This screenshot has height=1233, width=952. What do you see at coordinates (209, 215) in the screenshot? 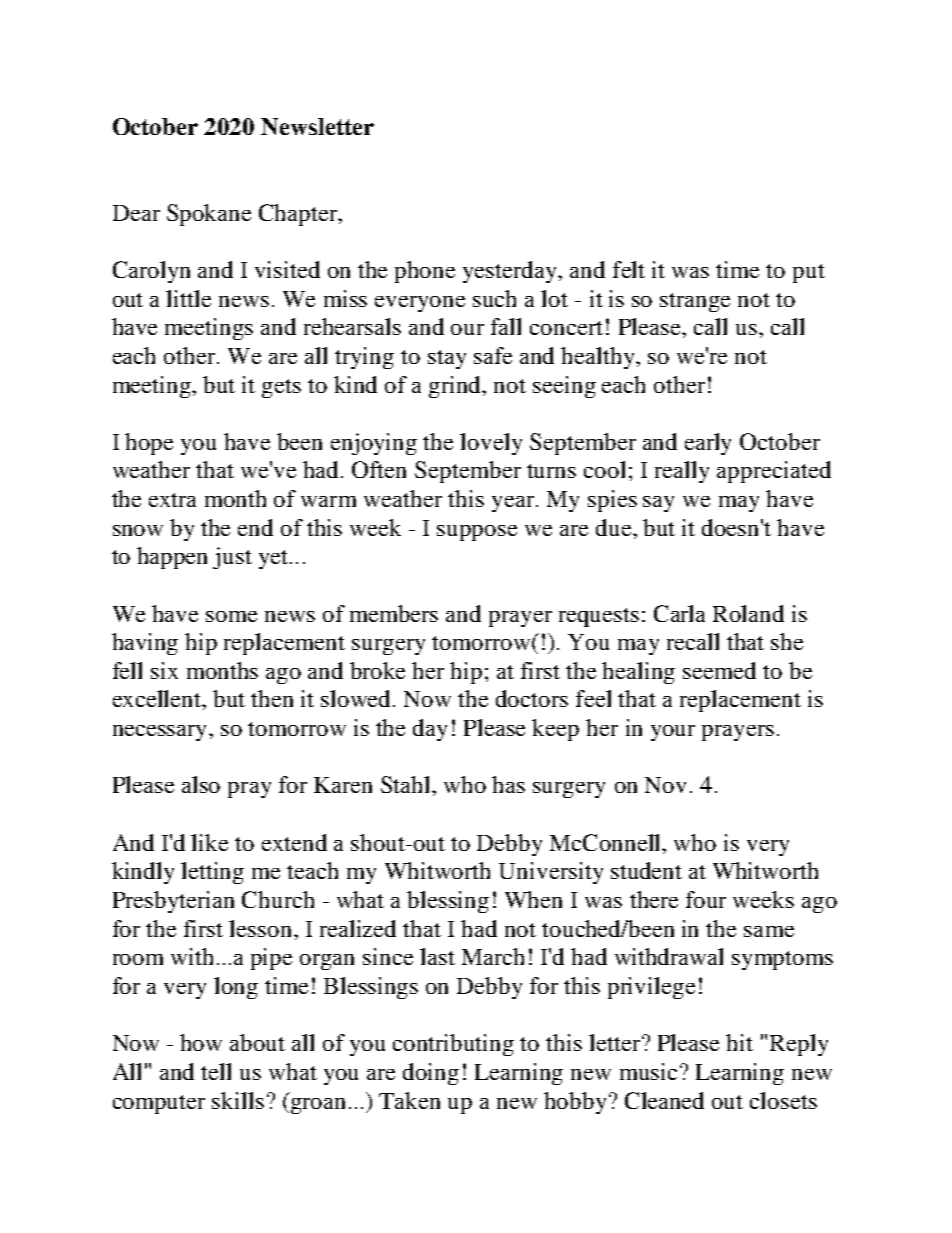
I see `Spokane` at bounding box center [209, 215].
